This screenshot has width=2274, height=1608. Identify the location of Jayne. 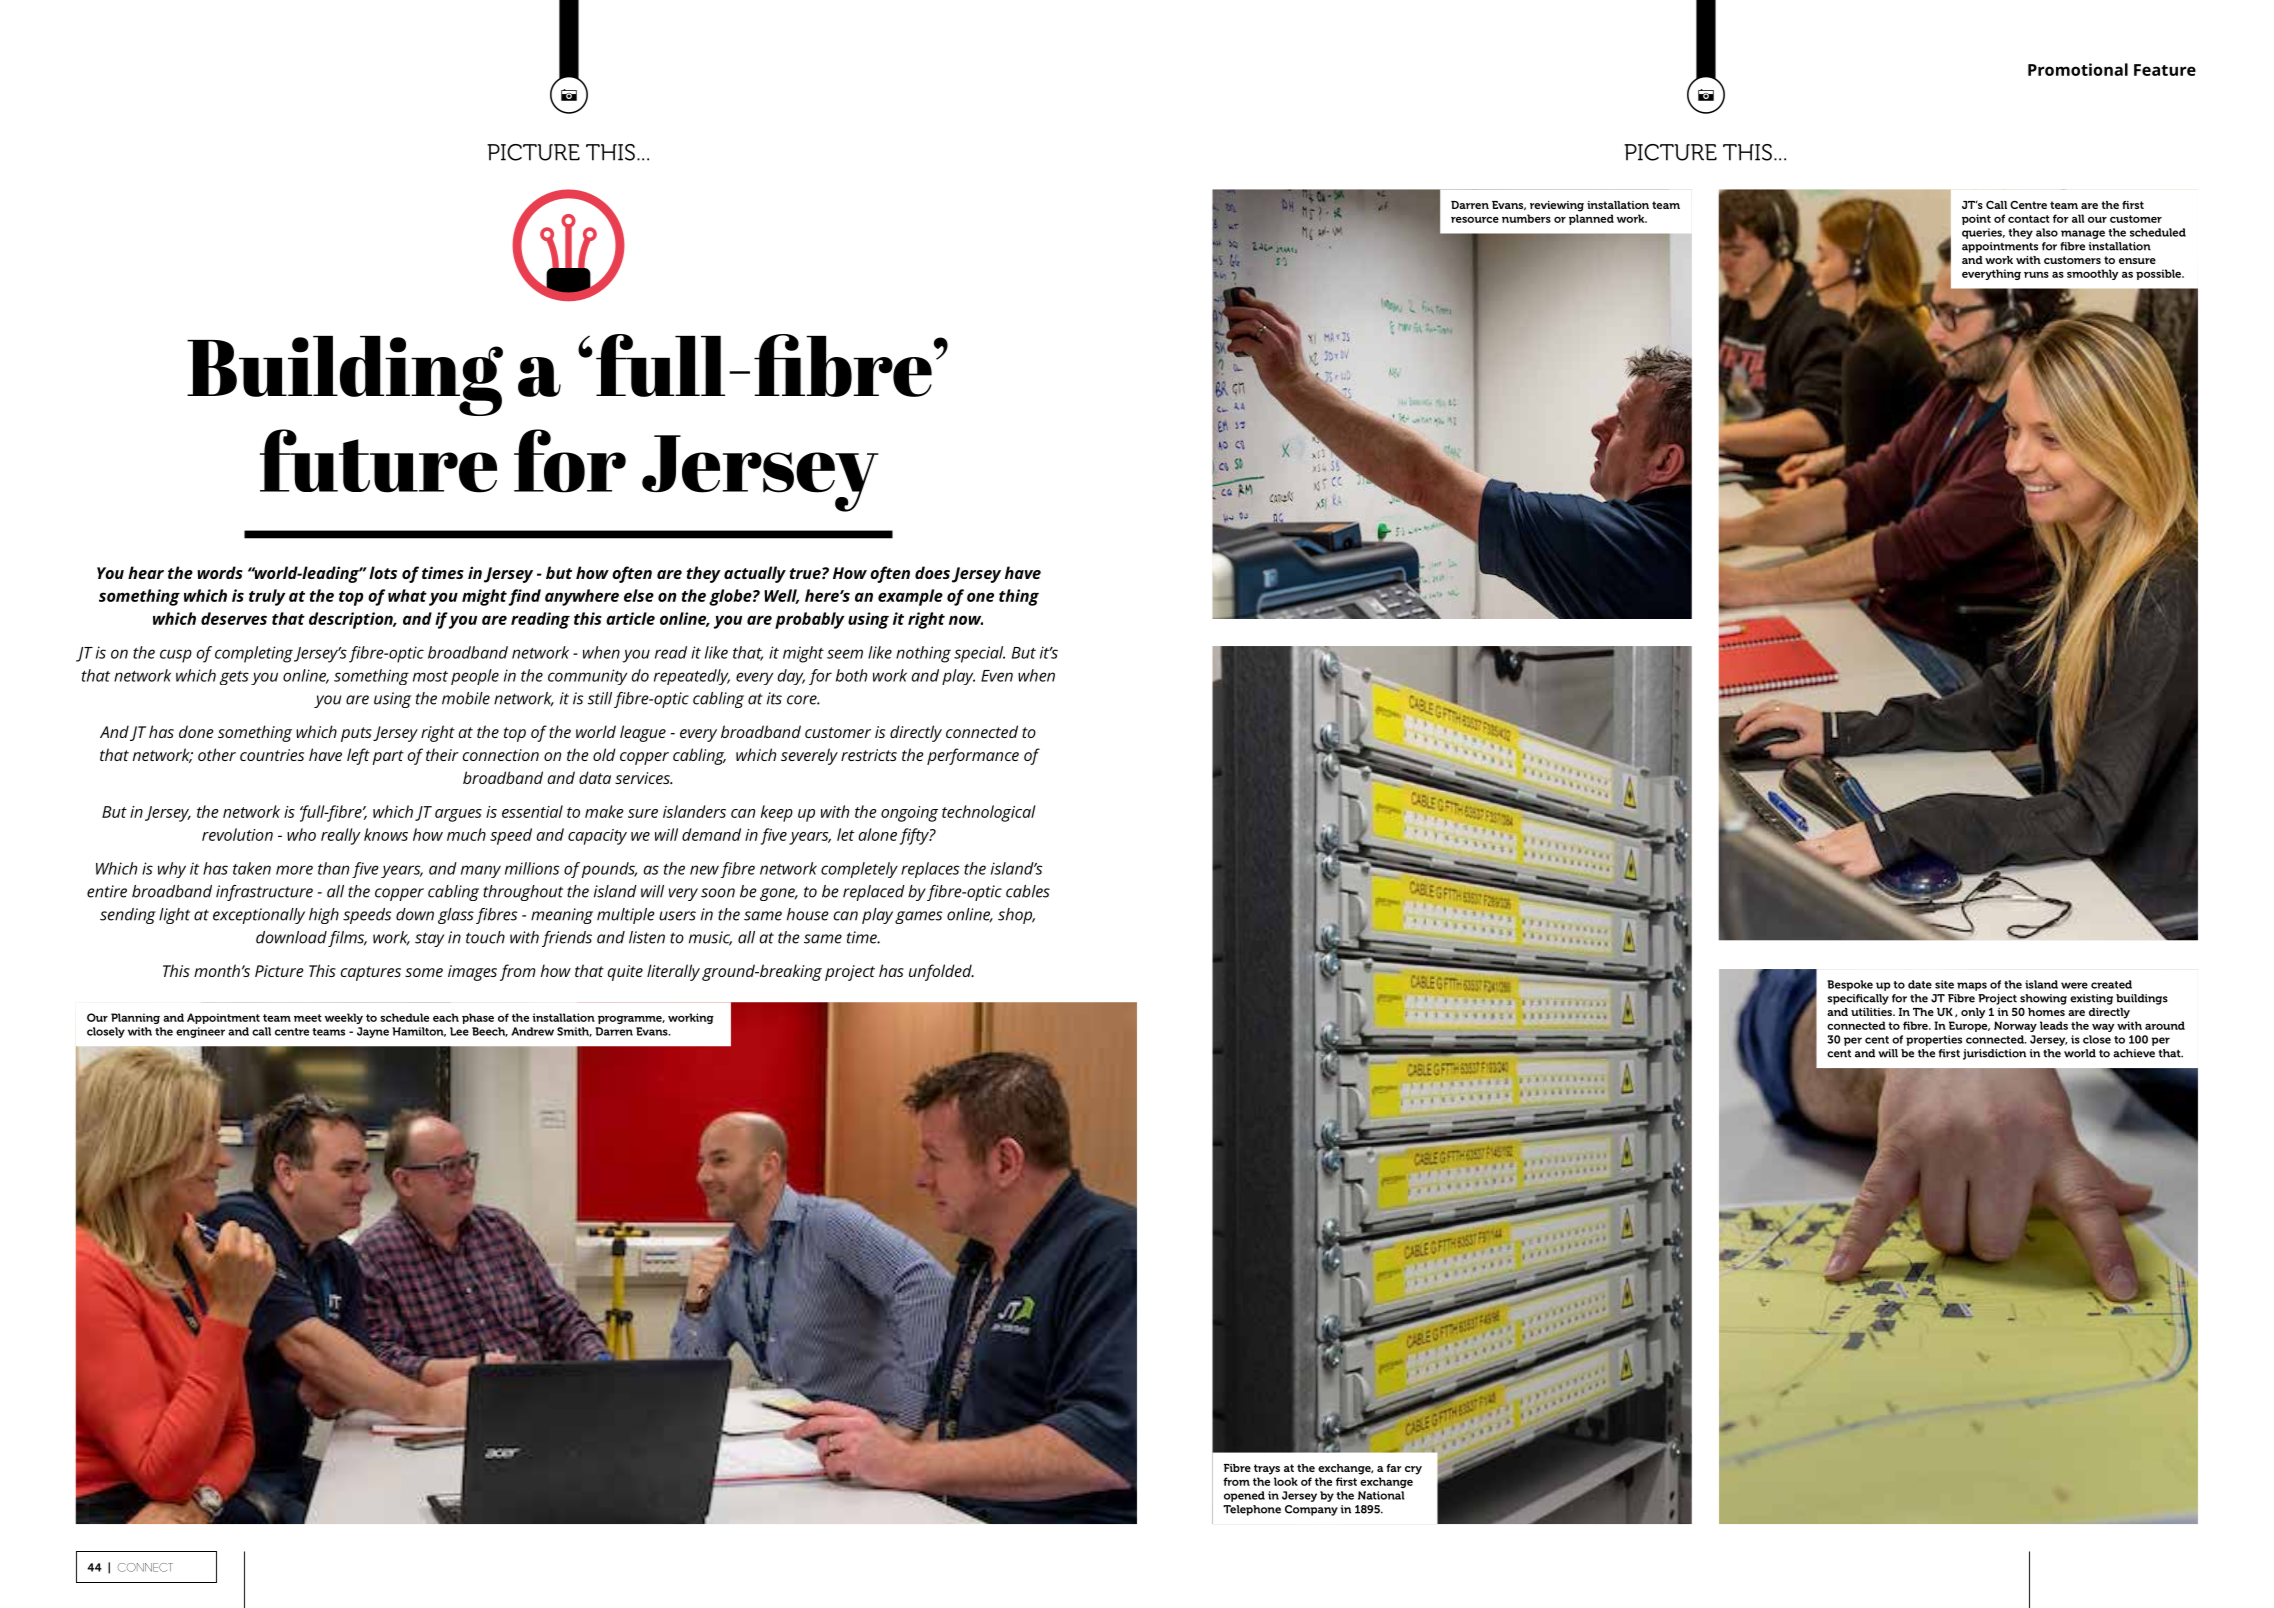
(373, 1032).
